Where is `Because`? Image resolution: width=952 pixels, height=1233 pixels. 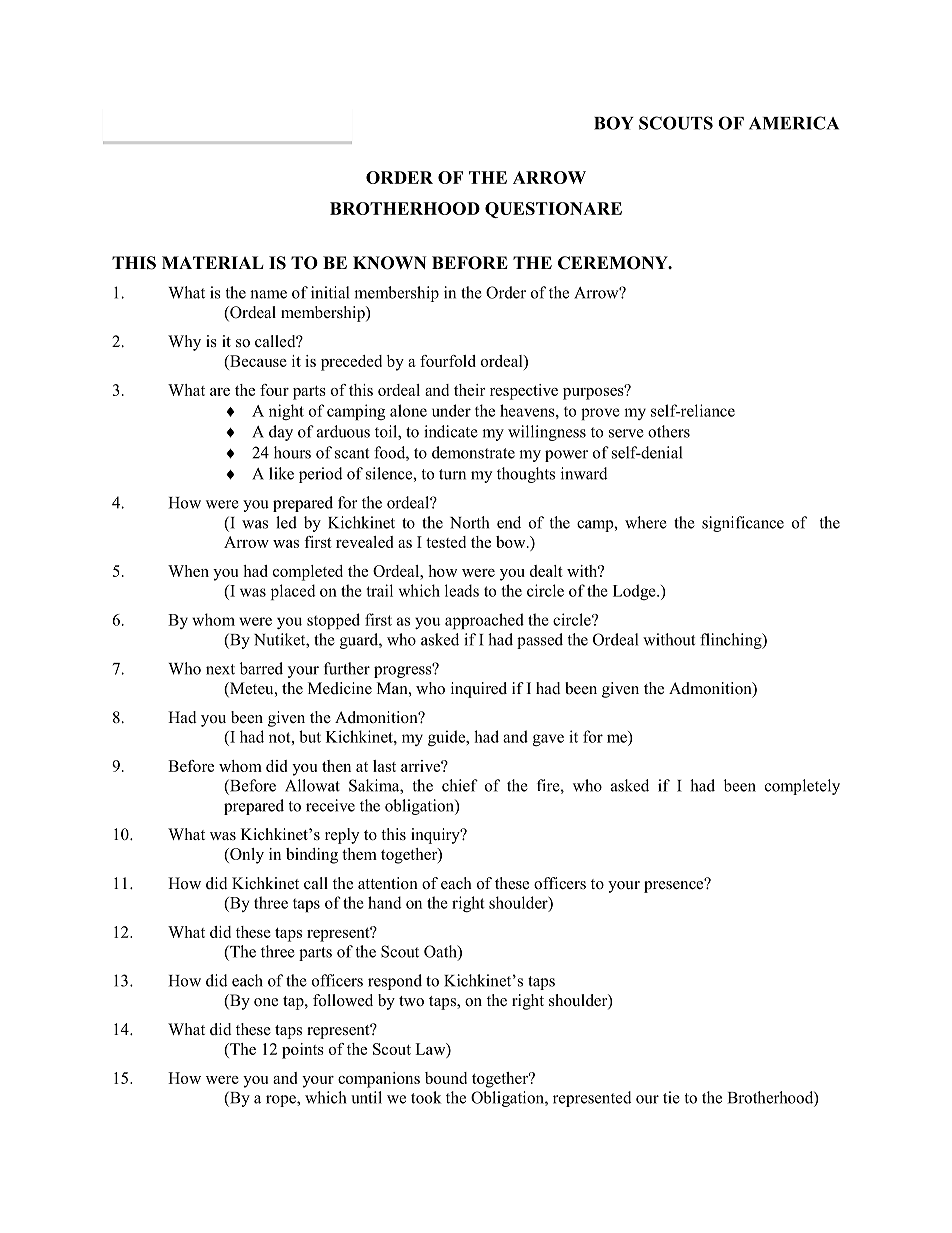 Because is located at coordinates (257, 361).
